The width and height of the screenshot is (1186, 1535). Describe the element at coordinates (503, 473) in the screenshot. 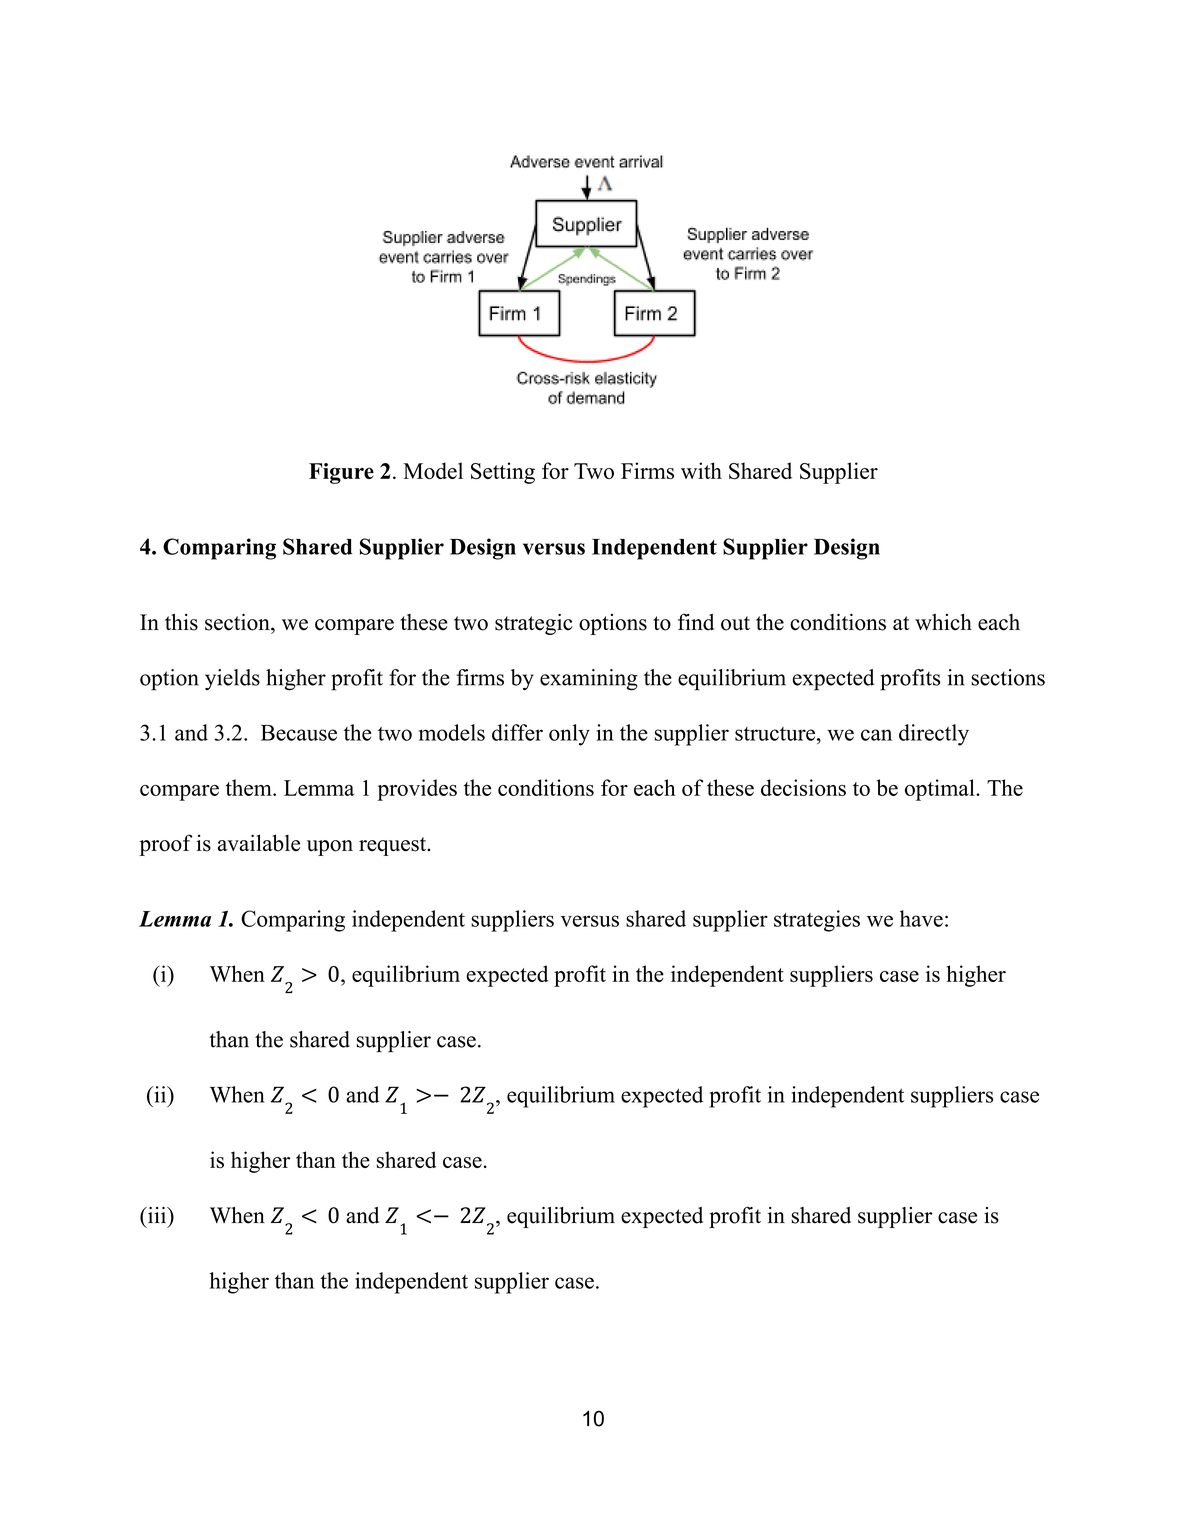

I see `Setting` at that location.
